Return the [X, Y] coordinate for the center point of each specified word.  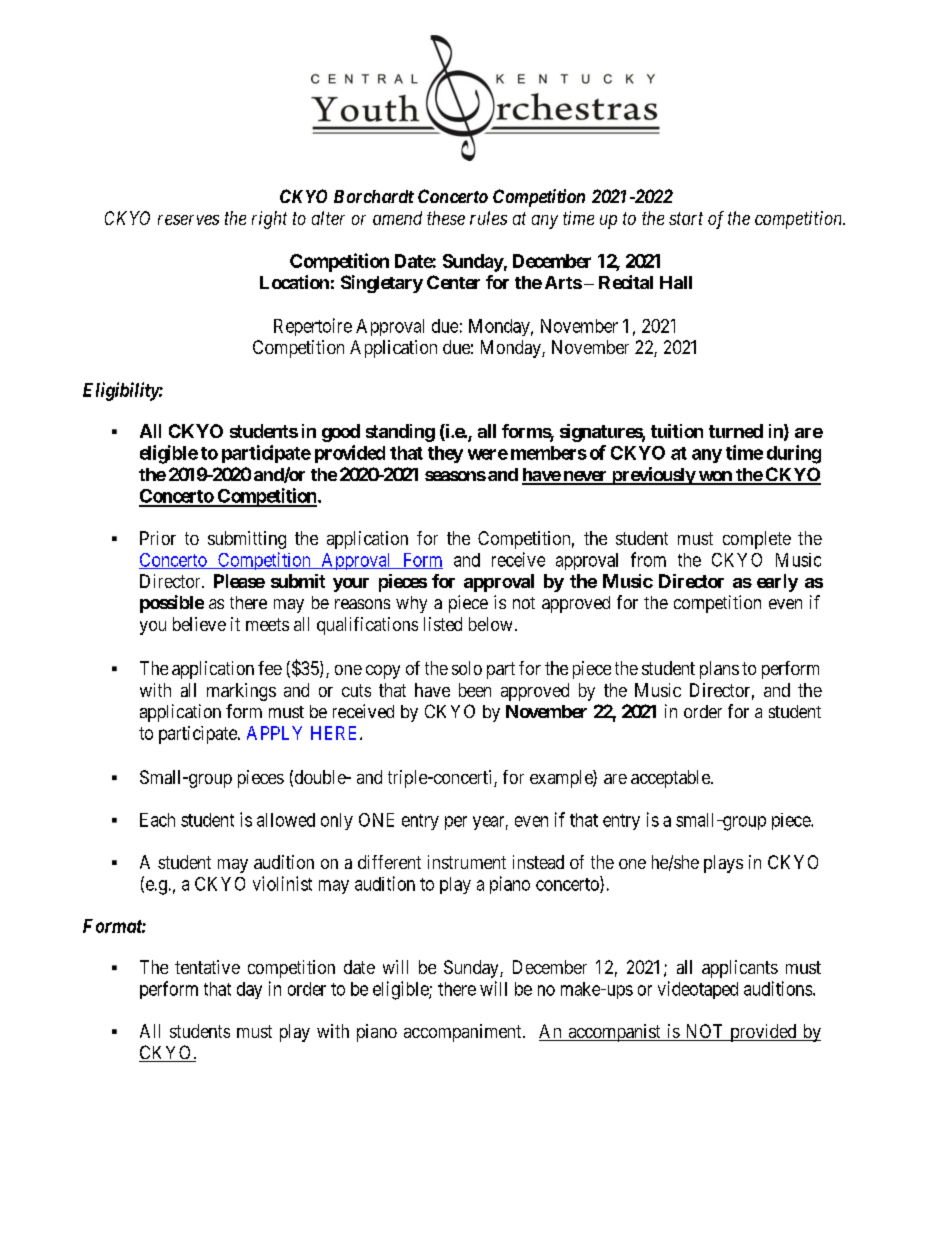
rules [488, 218]
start [686, 218]
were [488, 454]
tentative [207, 967]
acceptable [671, 779]
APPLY [274, 733]
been [475, 690]
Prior [158, 538]
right [269, 220]
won [715, 477]
